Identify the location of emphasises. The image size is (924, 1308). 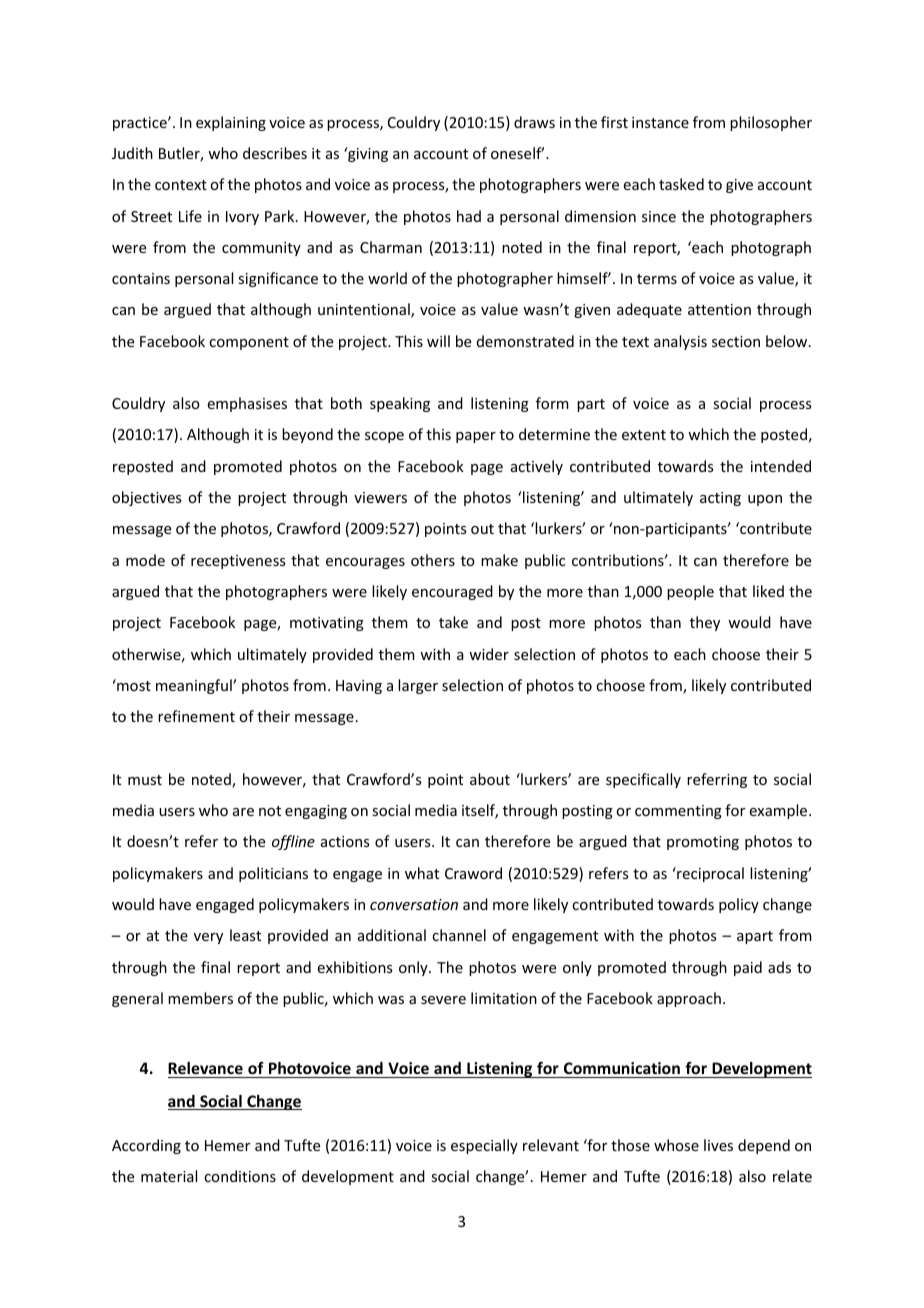
(247, 404).
